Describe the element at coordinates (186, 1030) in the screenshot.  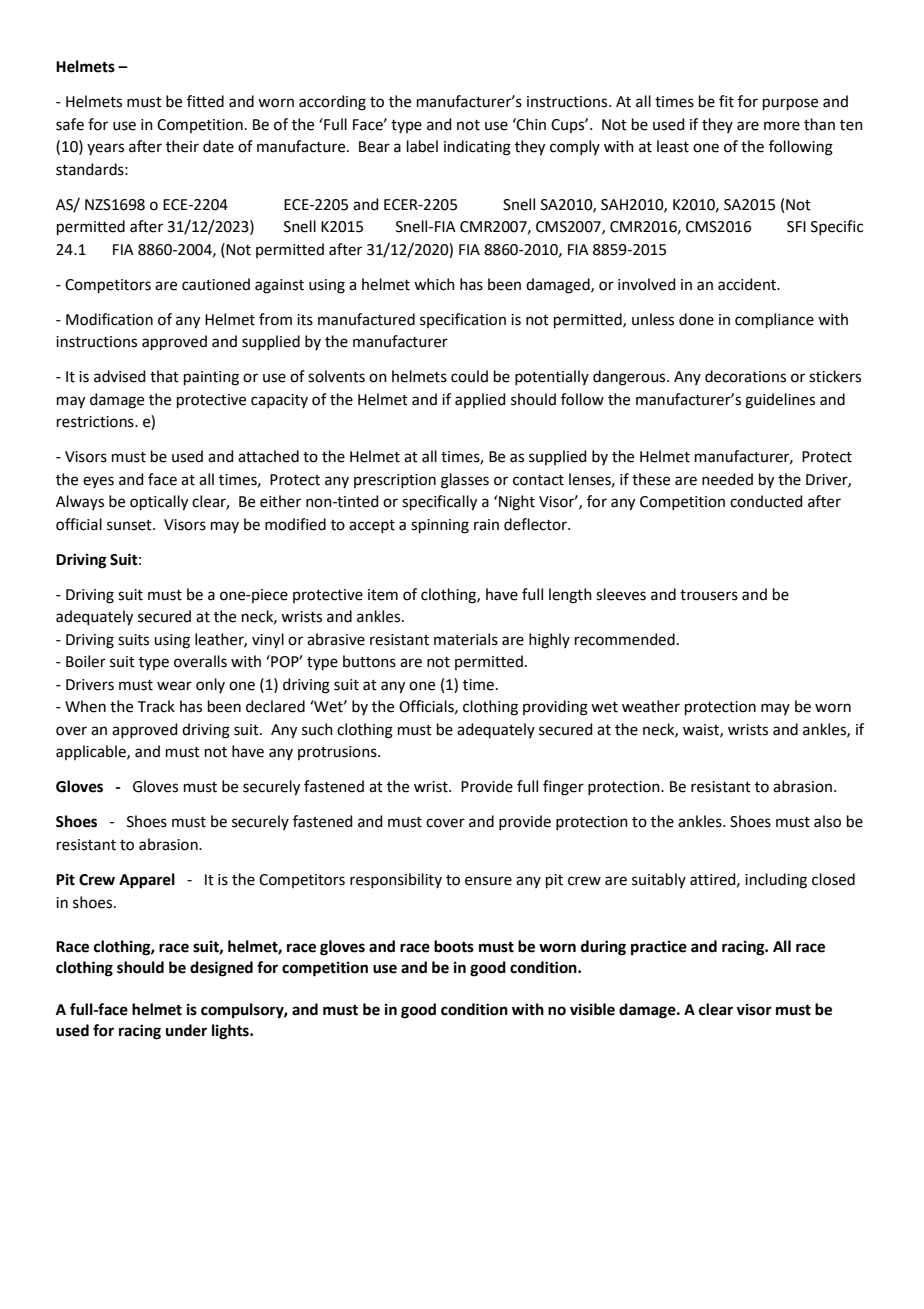
I see `under` at that location.
